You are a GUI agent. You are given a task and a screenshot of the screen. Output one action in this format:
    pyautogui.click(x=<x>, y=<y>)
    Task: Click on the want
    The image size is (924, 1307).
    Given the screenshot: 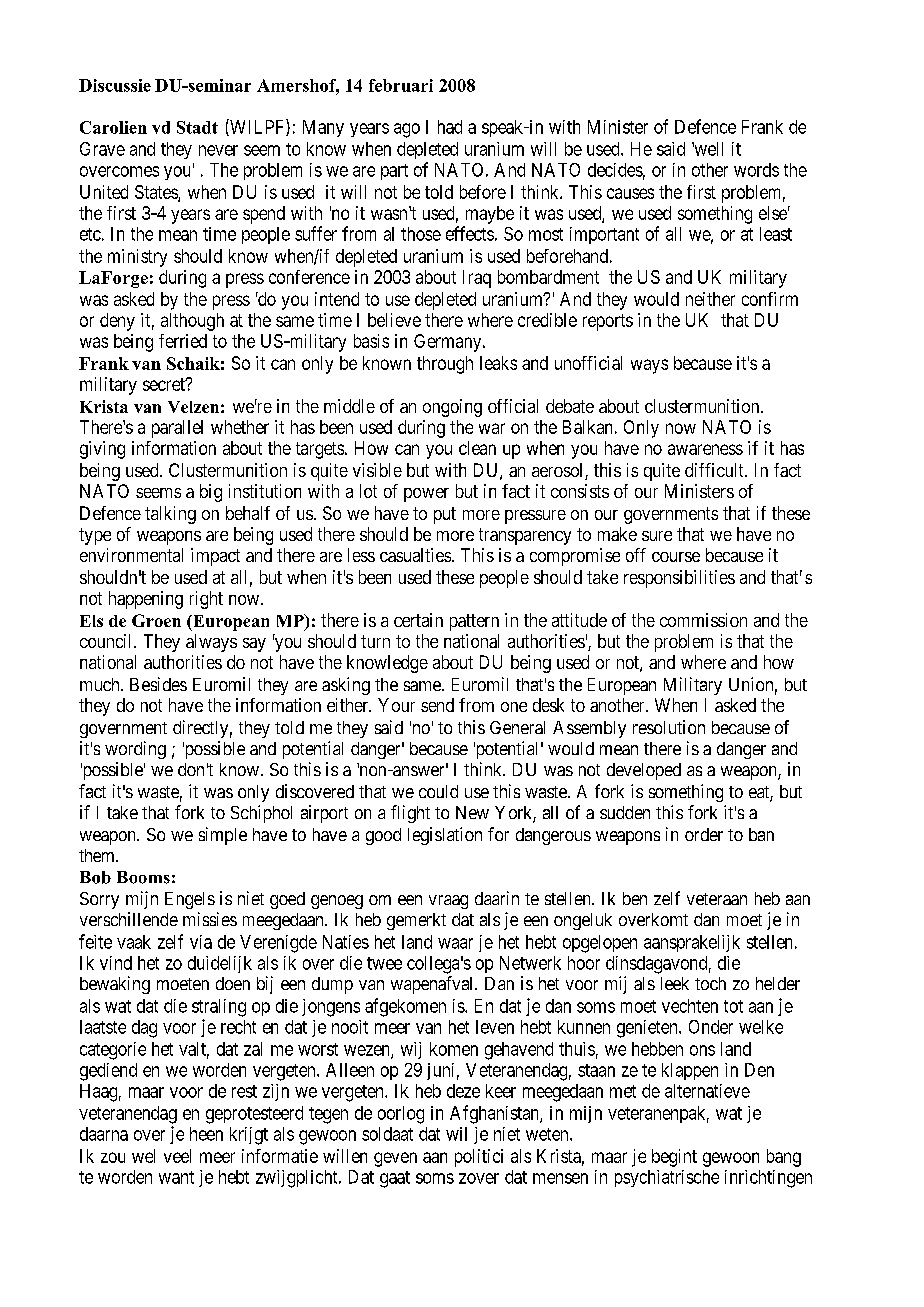 What is the action you would take?
    pyautogui.click(x=176, y=1177)
